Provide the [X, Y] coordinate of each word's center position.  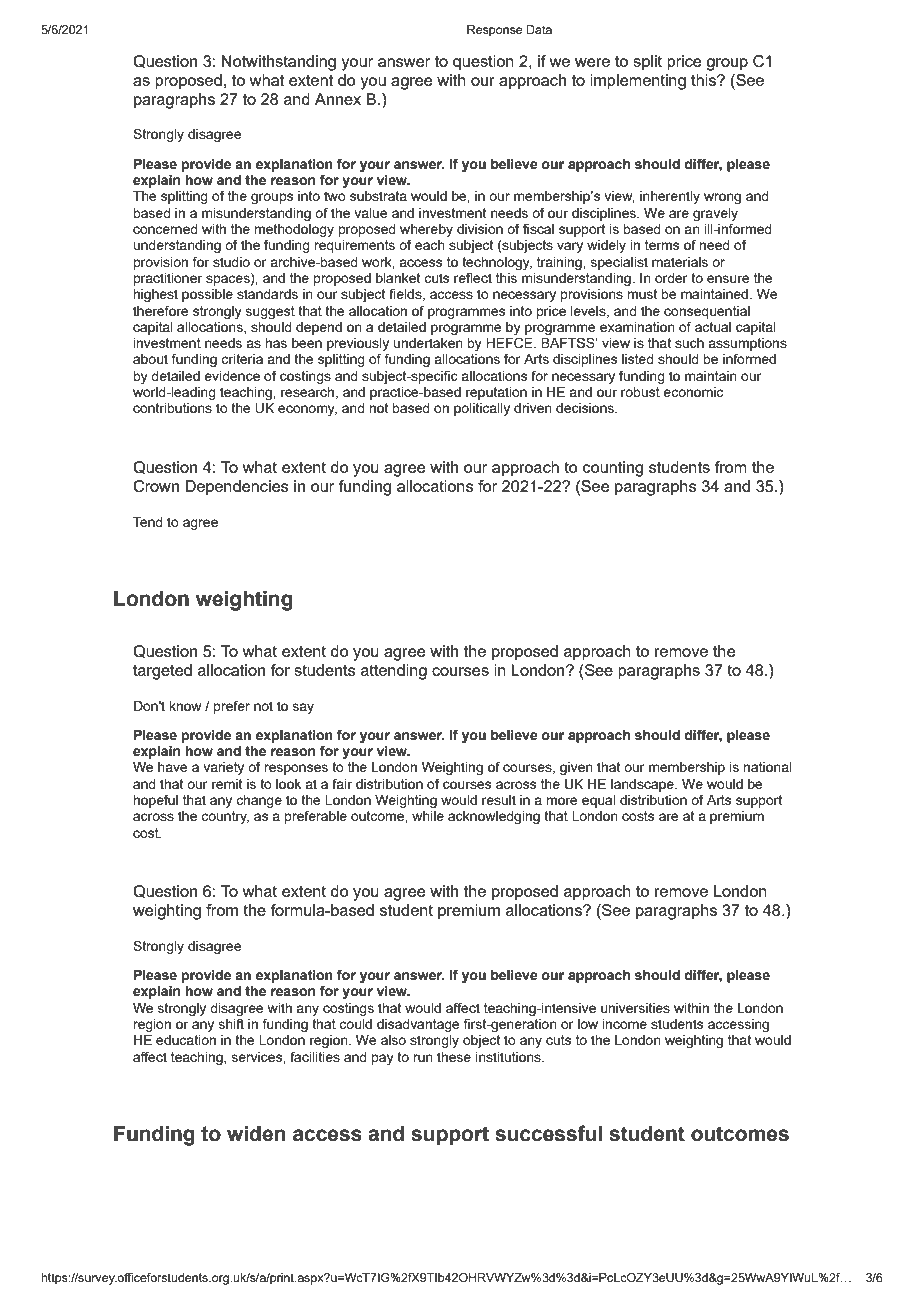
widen [256, 1134]
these [454, 1057]
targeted [162, 672]
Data [539, 29]
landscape [643, 785]
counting [613, 469]
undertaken [428, 343]
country [225, 817]
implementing [638, 82]
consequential [707, 312]
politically [482, 409]
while [428, 816]
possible [207, 295]
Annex [338, 99]
